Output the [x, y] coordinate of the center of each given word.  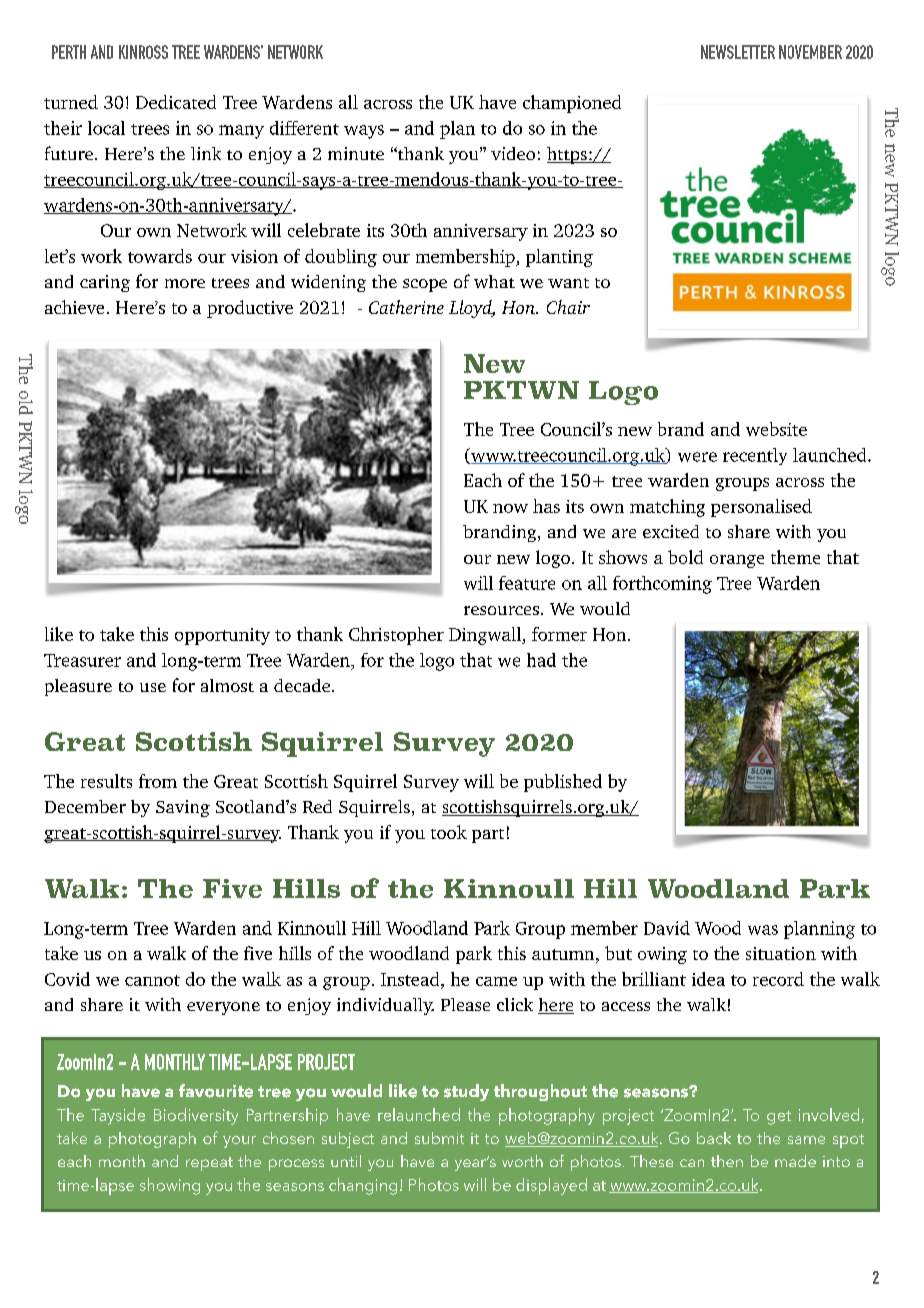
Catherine [406, 307]
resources [501, 610]
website [776, 429]
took [449, 832]
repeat [209, 1164]
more [185, 283]
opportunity [222, 636]
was [763, 930]
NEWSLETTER [738, 52]
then [727, 1161]
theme [795, 557]
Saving [183, 808]
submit [439, 1138]
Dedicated [176, 102]
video [513, 153]
